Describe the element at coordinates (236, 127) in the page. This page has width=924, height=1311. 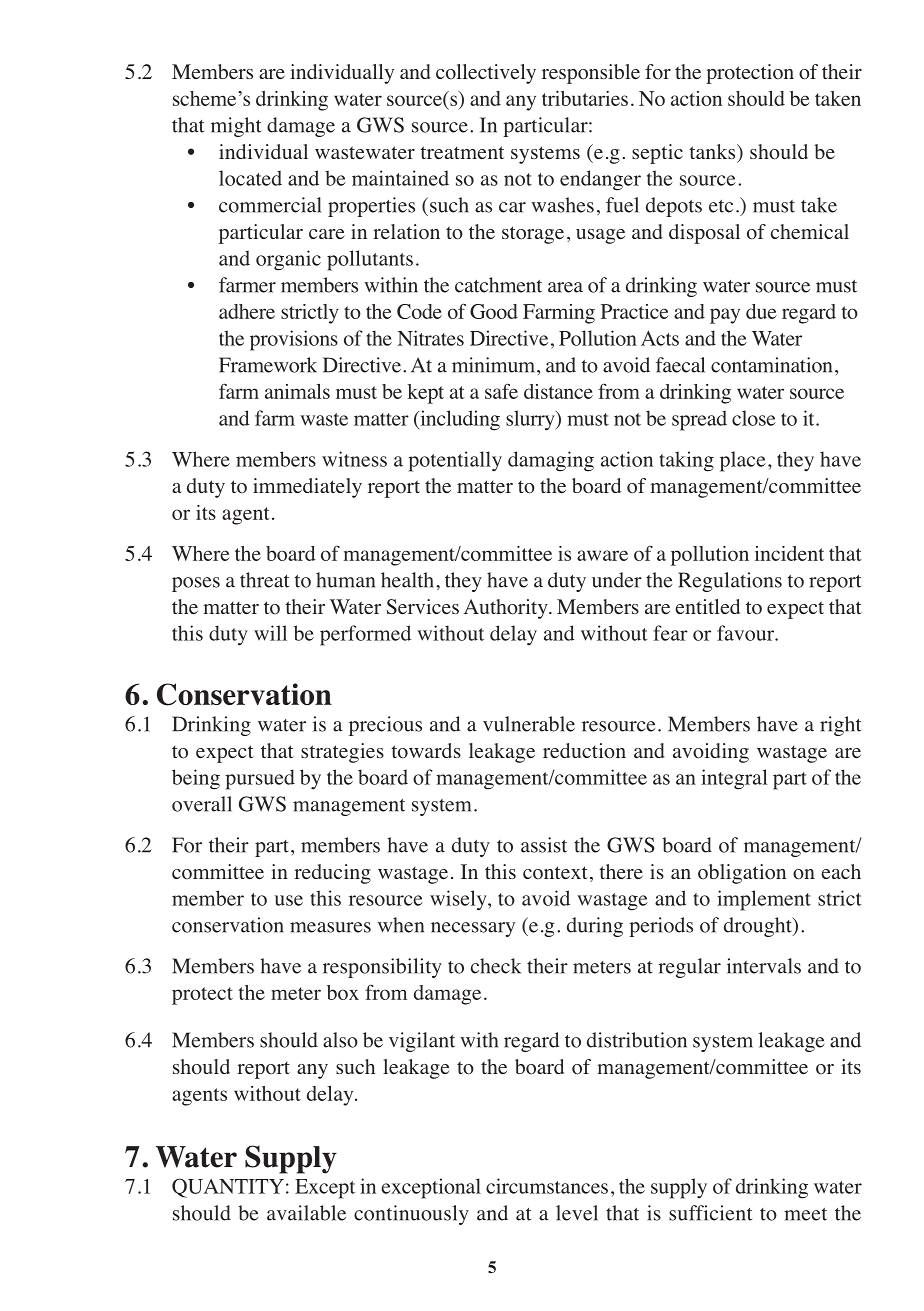
I see `might` at that location.
